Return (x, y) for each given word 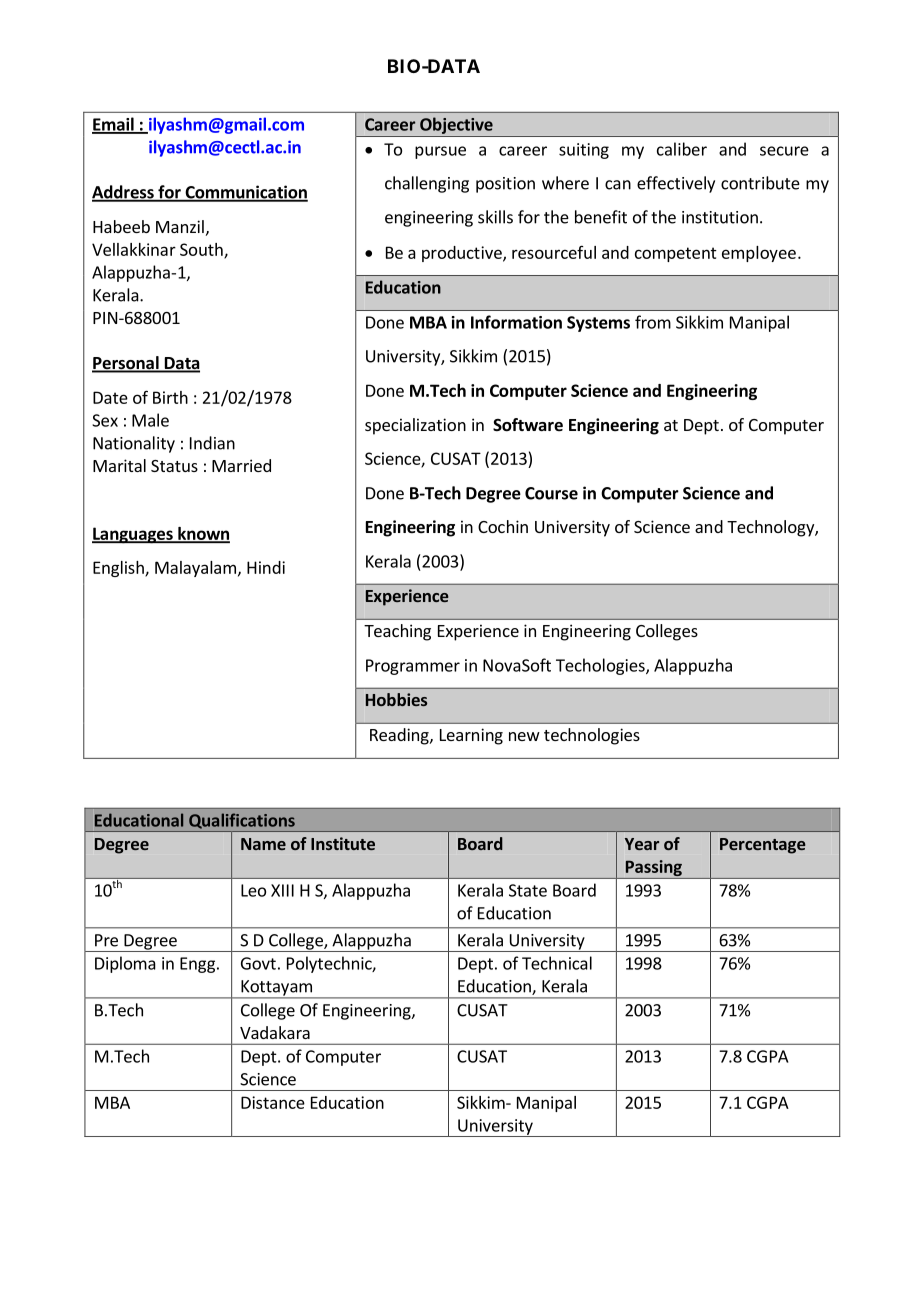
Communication (245, 193)
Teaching (397, 632)
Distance (273, 1102)
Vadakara (275, 1032)
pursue (440, 152)
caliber (682, 149)
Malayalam (195, 569)
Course (551, 493)
